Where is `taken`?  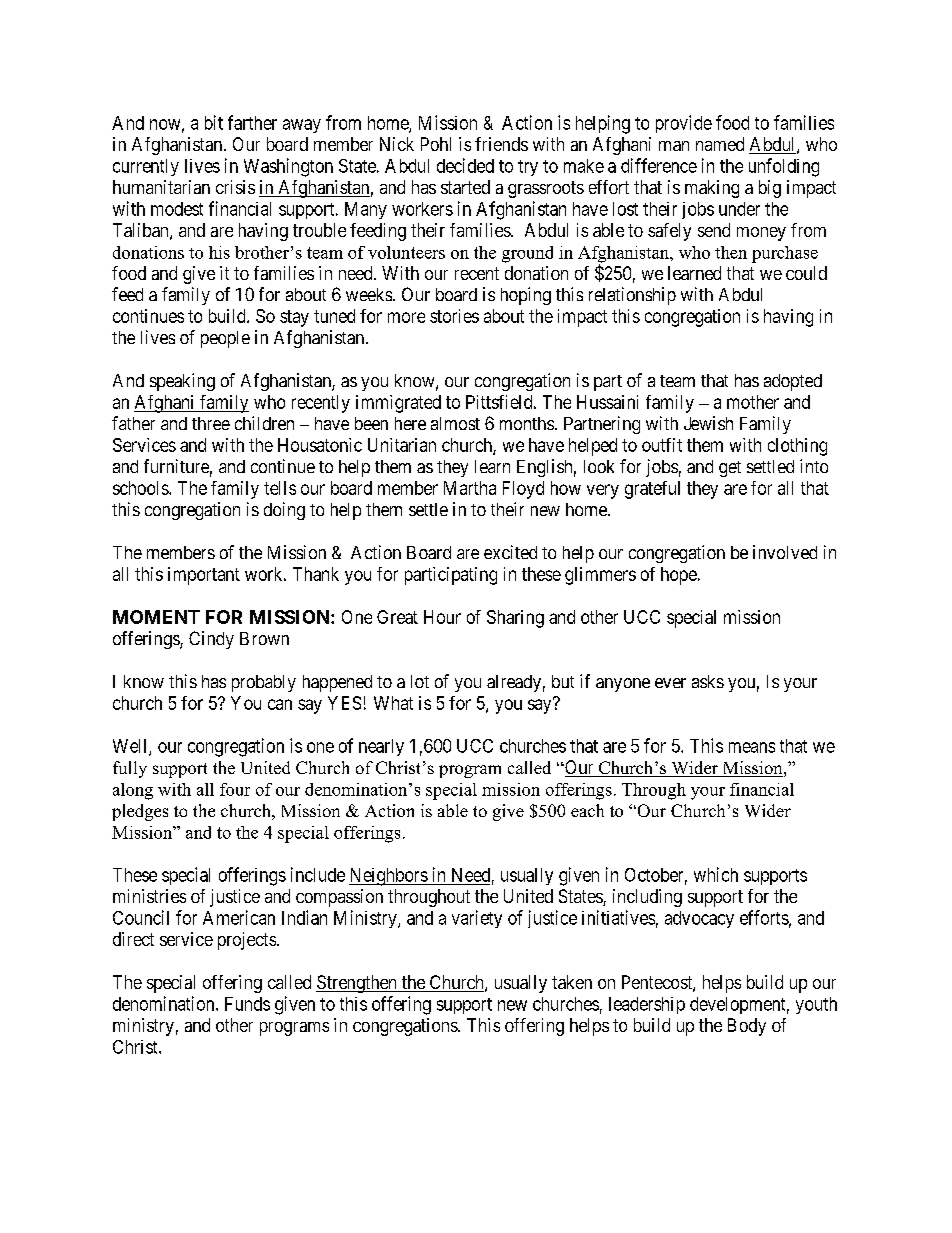
taken is located at coordinates (572, 982).
